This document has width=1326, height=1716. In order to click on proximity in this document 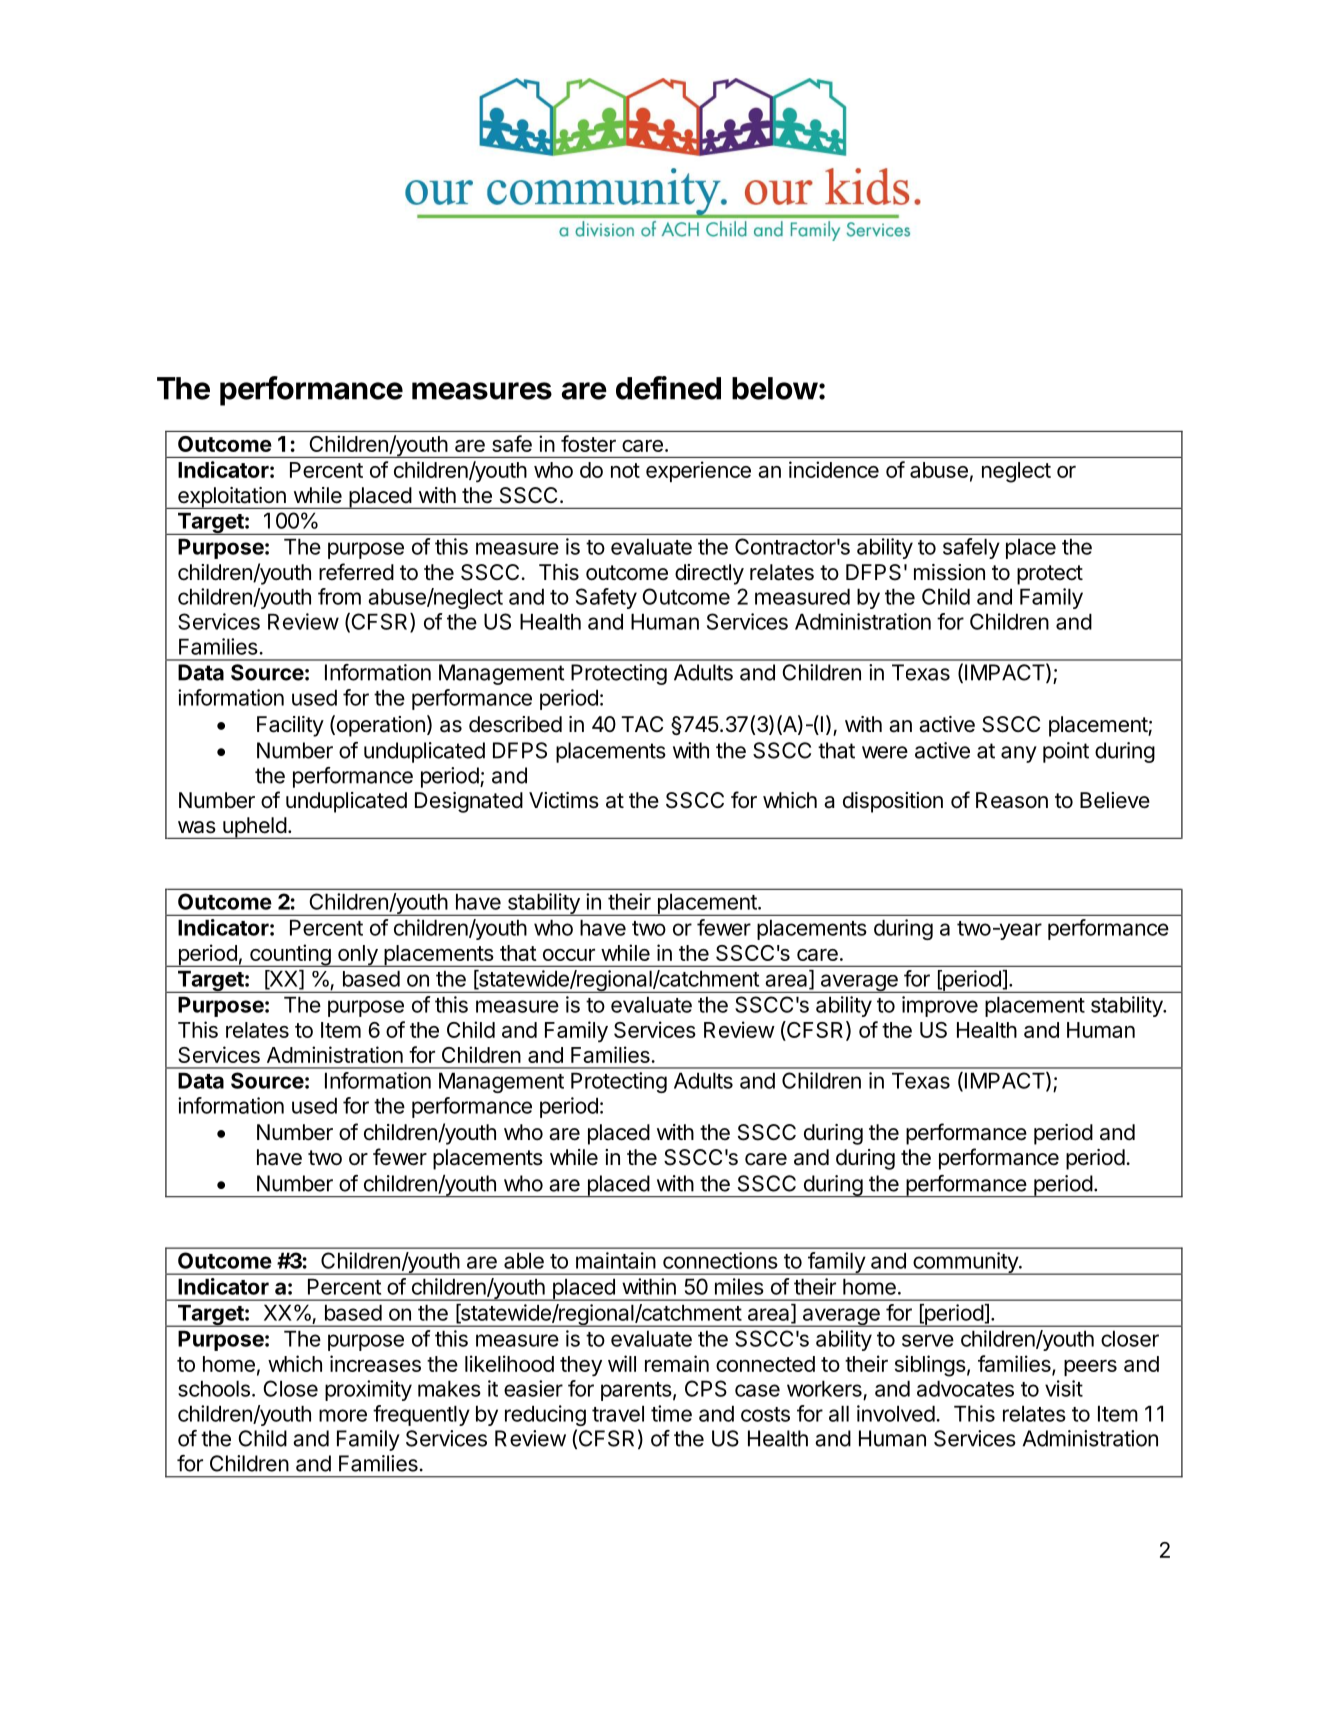, I will do `click(368, 1390)`.
